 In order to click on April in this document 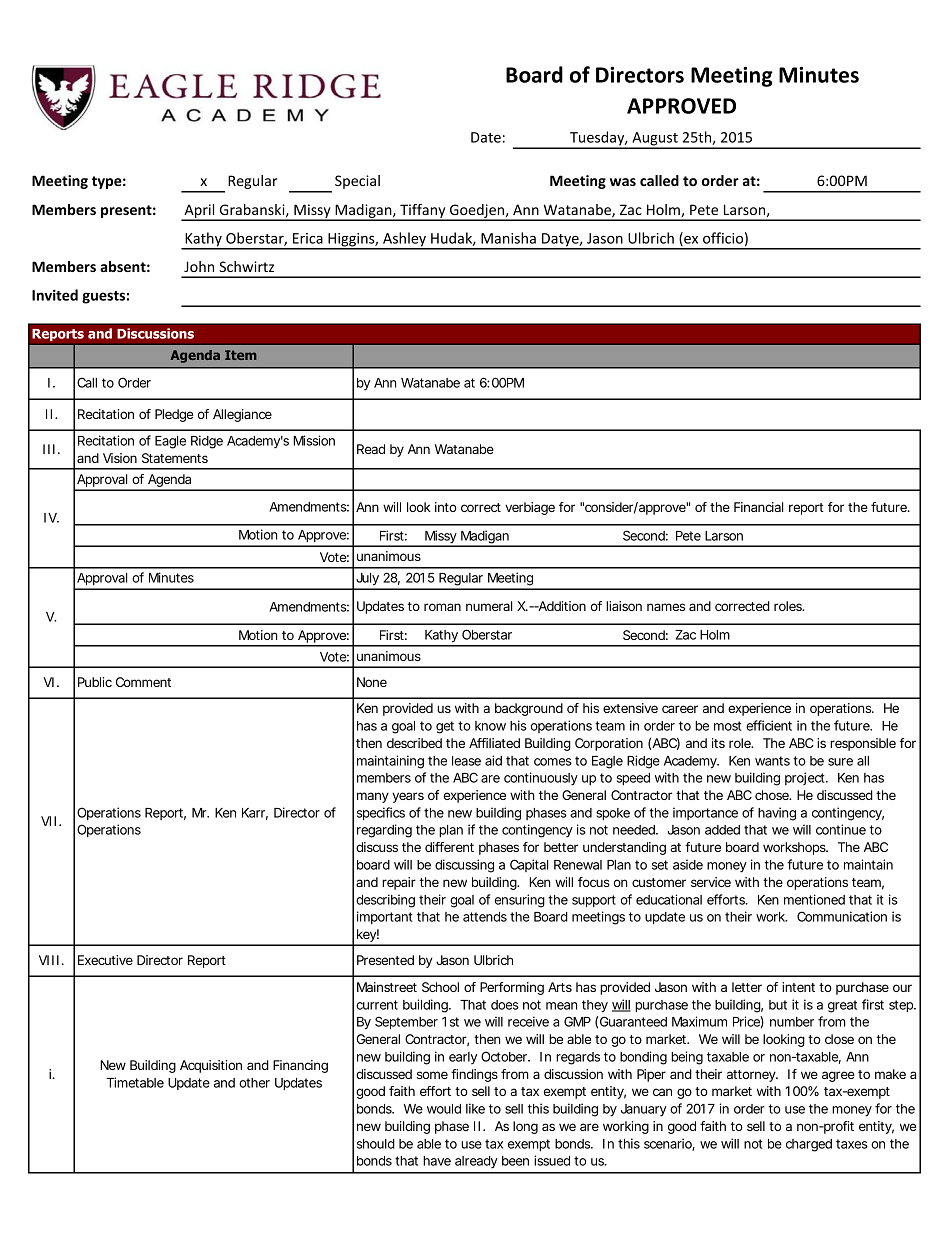, I will do `click(199, 212)`.
